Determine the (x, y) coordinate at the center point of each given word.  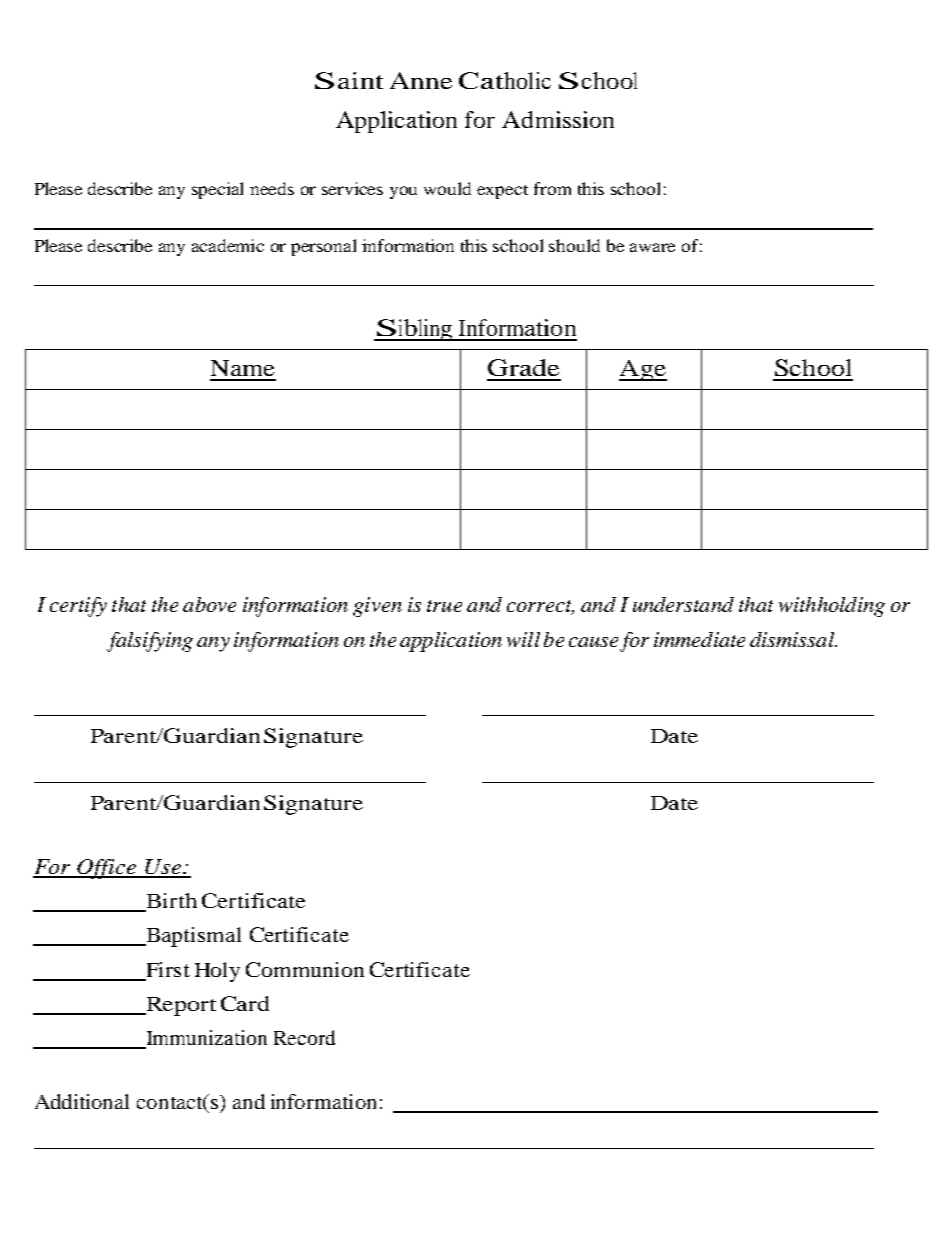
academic (228, 245)
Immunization (205, 1039)
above (209, 604)
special (217, 190)
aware (652, 247)
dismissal (793, 639)
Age (643, 370)
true (444, 606)
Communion (305, 969)
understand (683, 604)
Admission (558, 119)
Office (107, 869)
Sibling (414, 330)
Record (304, 1037)
